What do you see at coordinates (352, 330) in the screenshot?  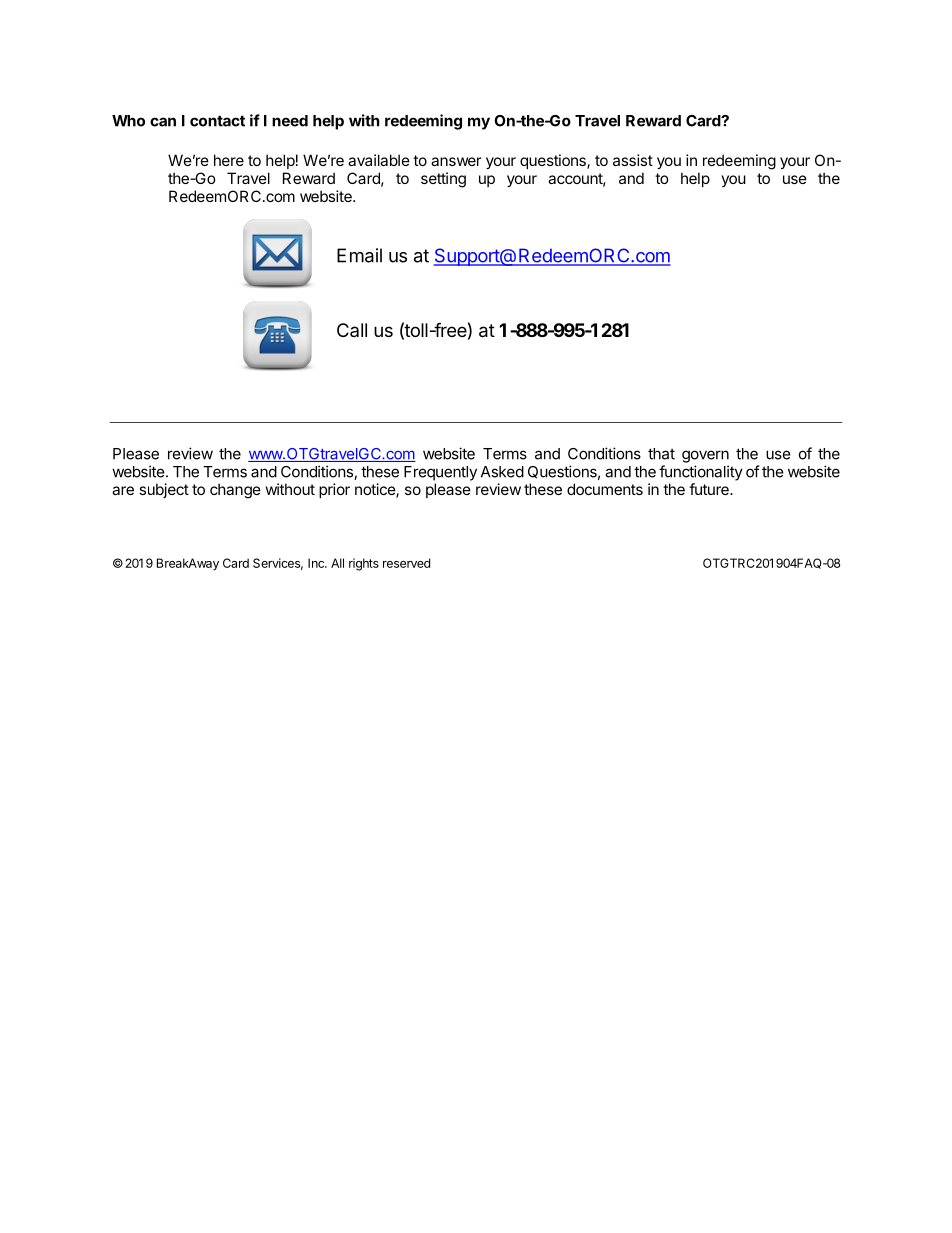 I see `Call` at bounding box center [352, 330].
